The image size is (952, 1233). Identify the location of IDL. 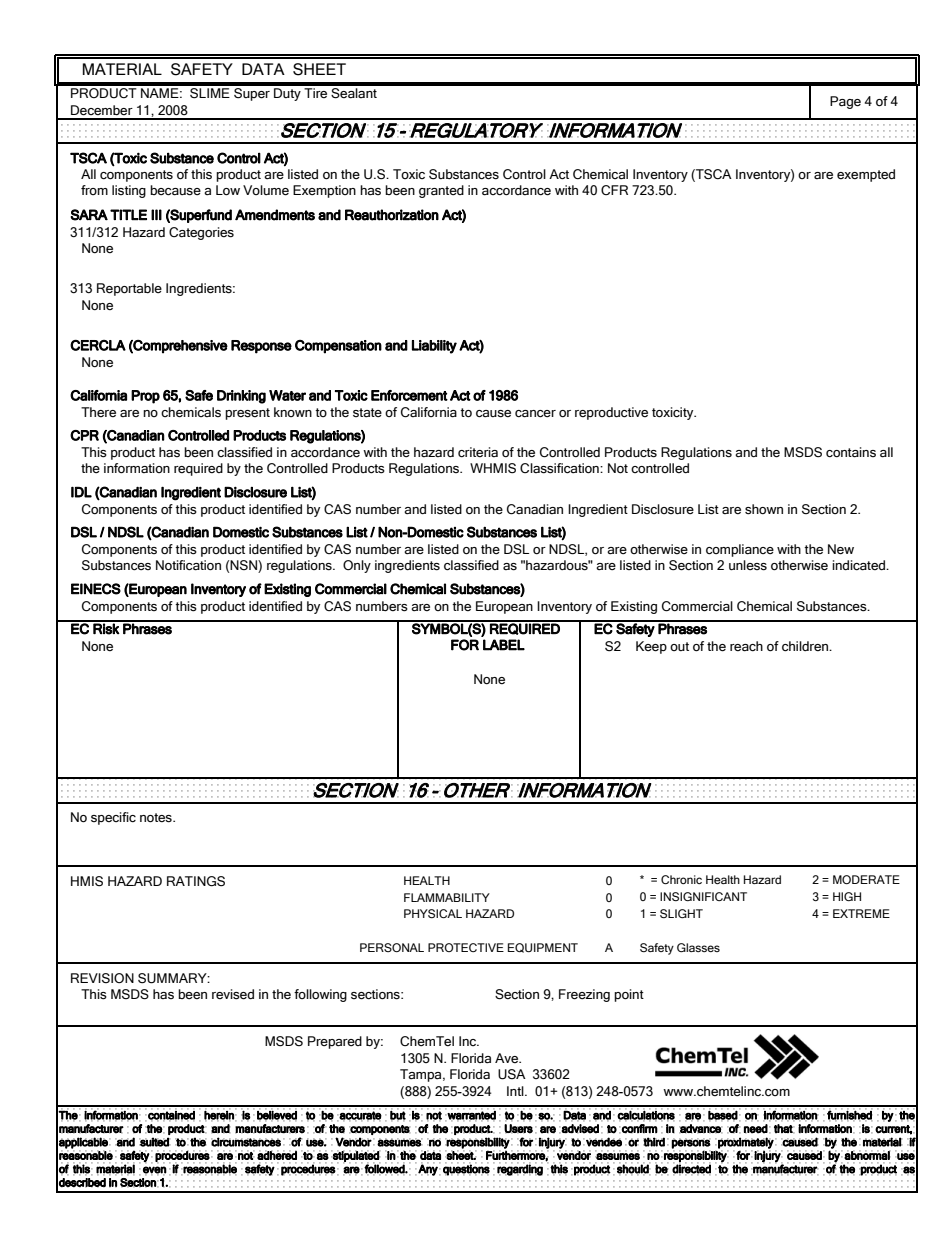
(81, 492).
